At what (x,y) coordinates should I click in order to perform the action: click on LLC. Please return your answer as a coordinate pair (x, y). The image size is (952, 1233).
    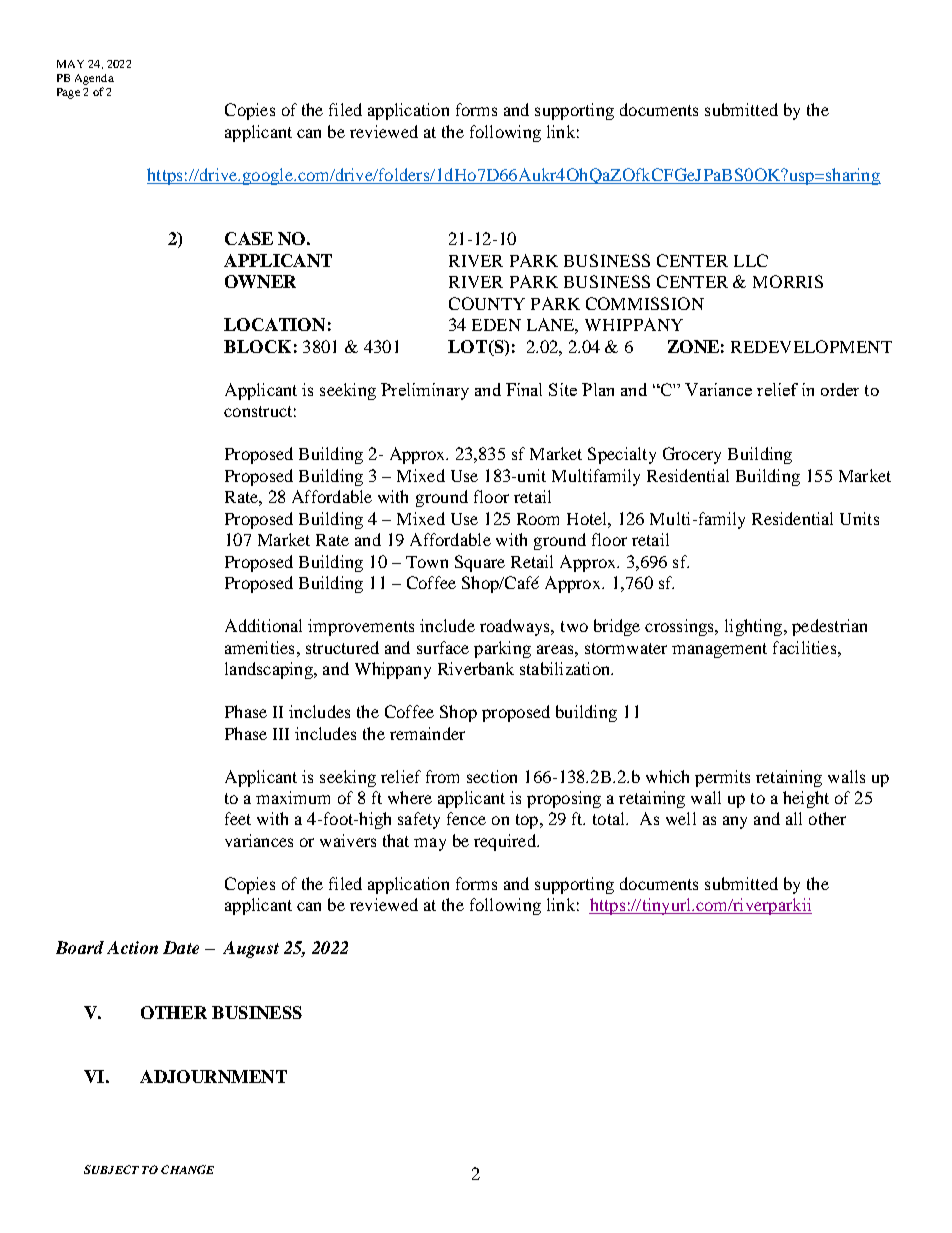
    Looking at the image, I should click on (751, 260).
